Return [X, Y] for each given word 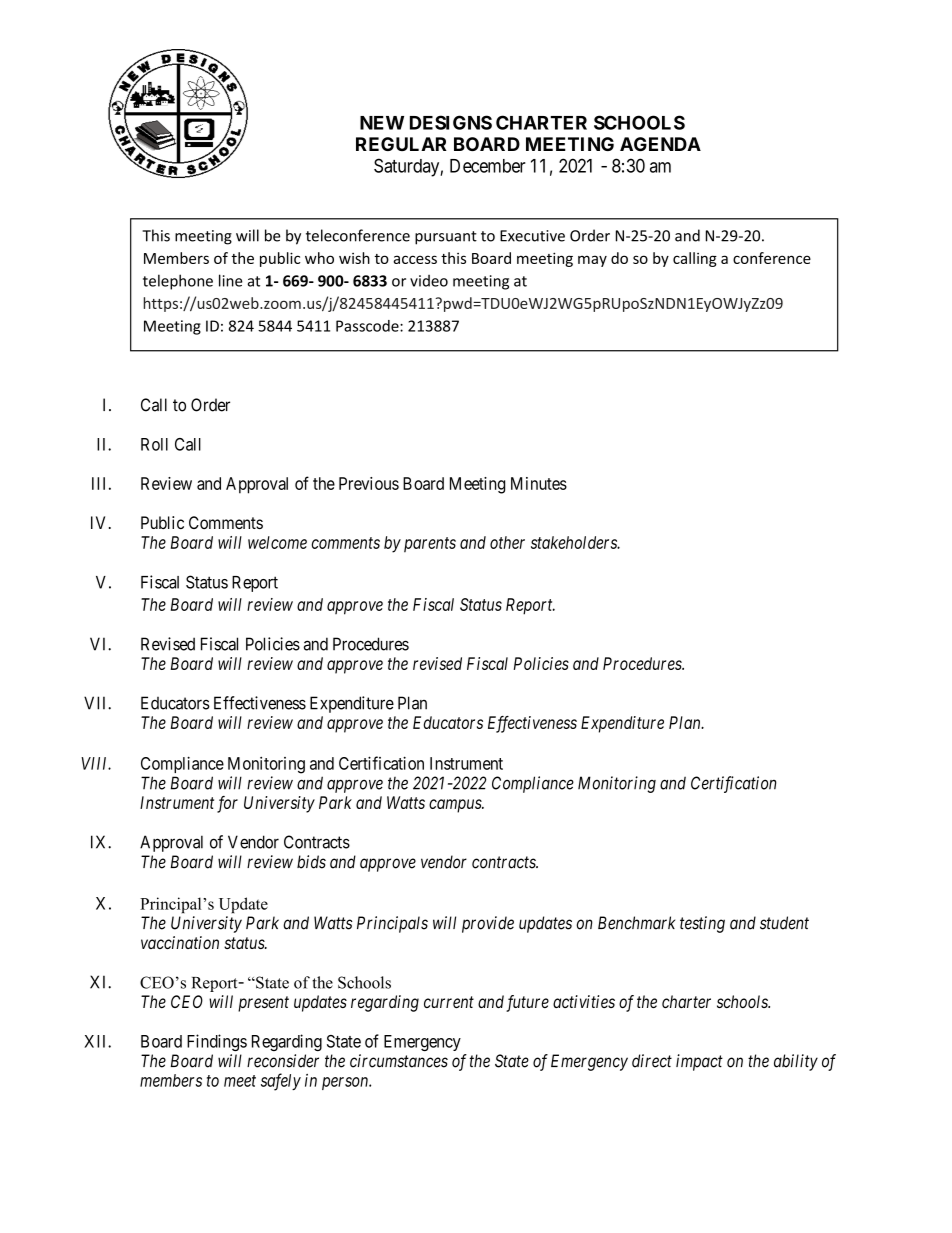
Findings [217, 1042]
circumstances [399, 1061]
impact [699, 1062]
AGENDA [660, 144]
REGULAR [401, 144]
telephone [178, 282]
